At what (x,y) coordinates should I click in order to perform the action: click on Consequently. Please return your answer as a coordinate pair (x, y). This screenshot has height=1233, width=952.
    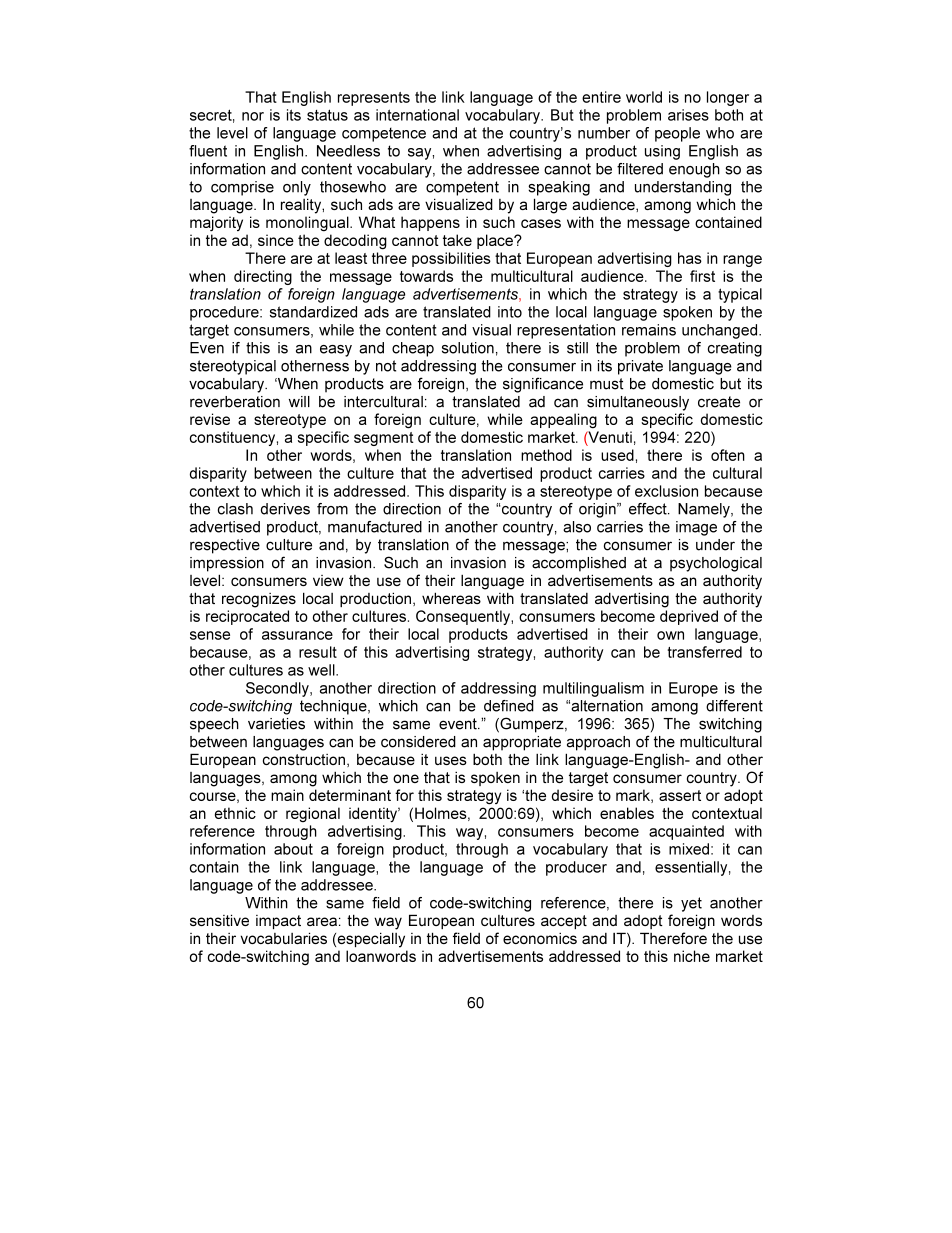
    Looking at the image, I should click on (464, 617).
